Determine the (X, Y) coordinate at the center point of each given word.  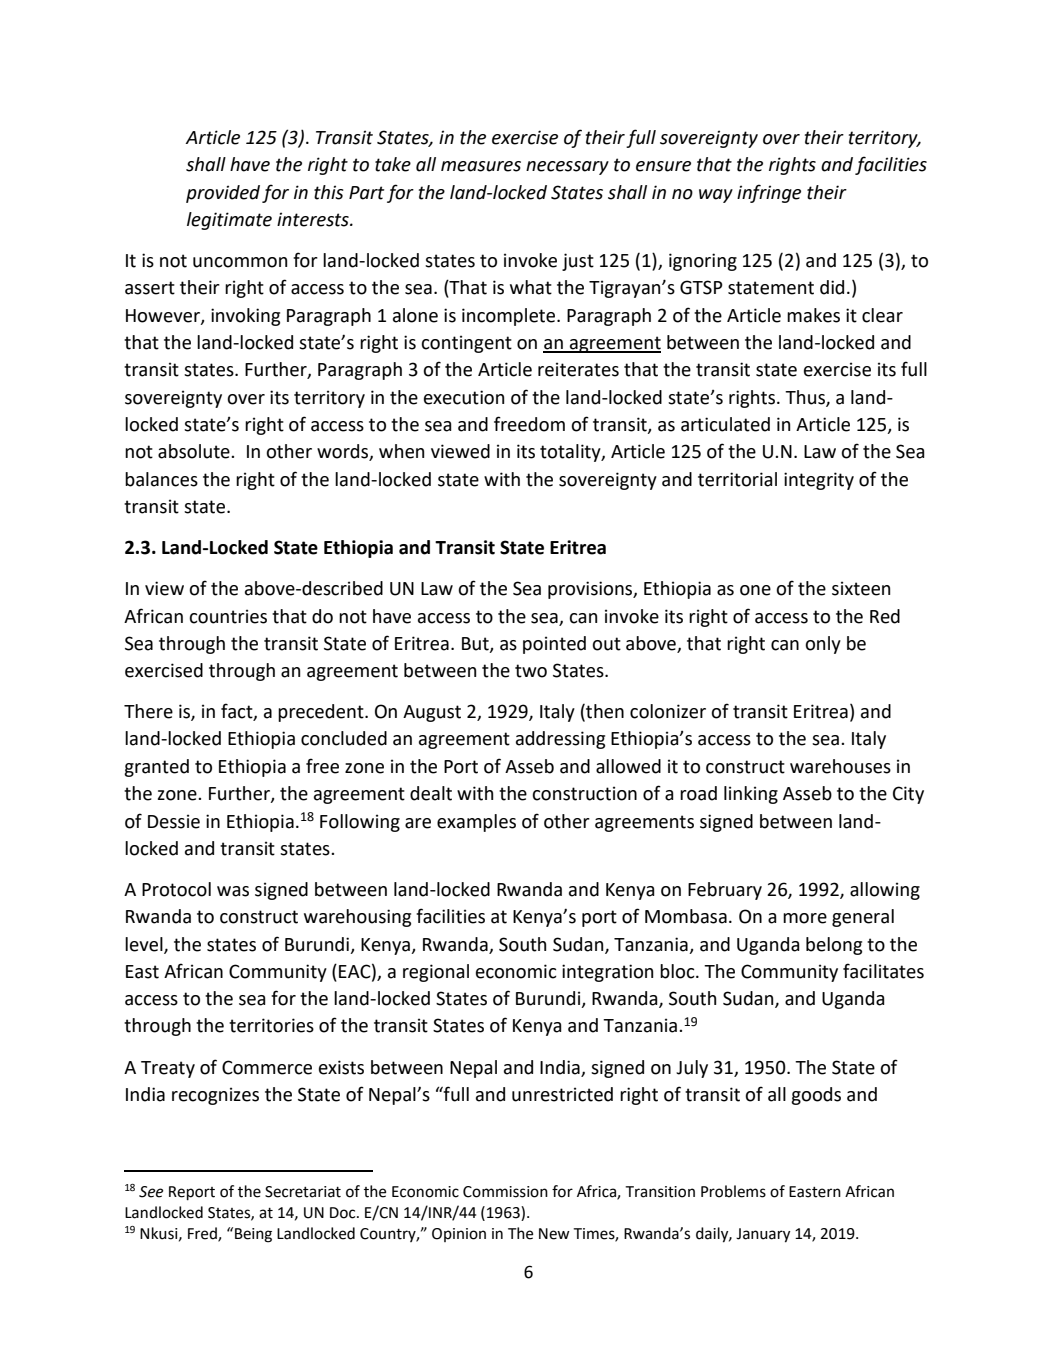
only (823, 645)
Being (253, 1235)
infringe (769, 193)
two (531, 671)
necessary (567, 168)
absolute (195, 451)
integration (607, 973)
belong (834, 946)
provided (223, 194)
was (233, 891)
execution (464, 397)
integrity (819, 481)
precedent (322, 713)
